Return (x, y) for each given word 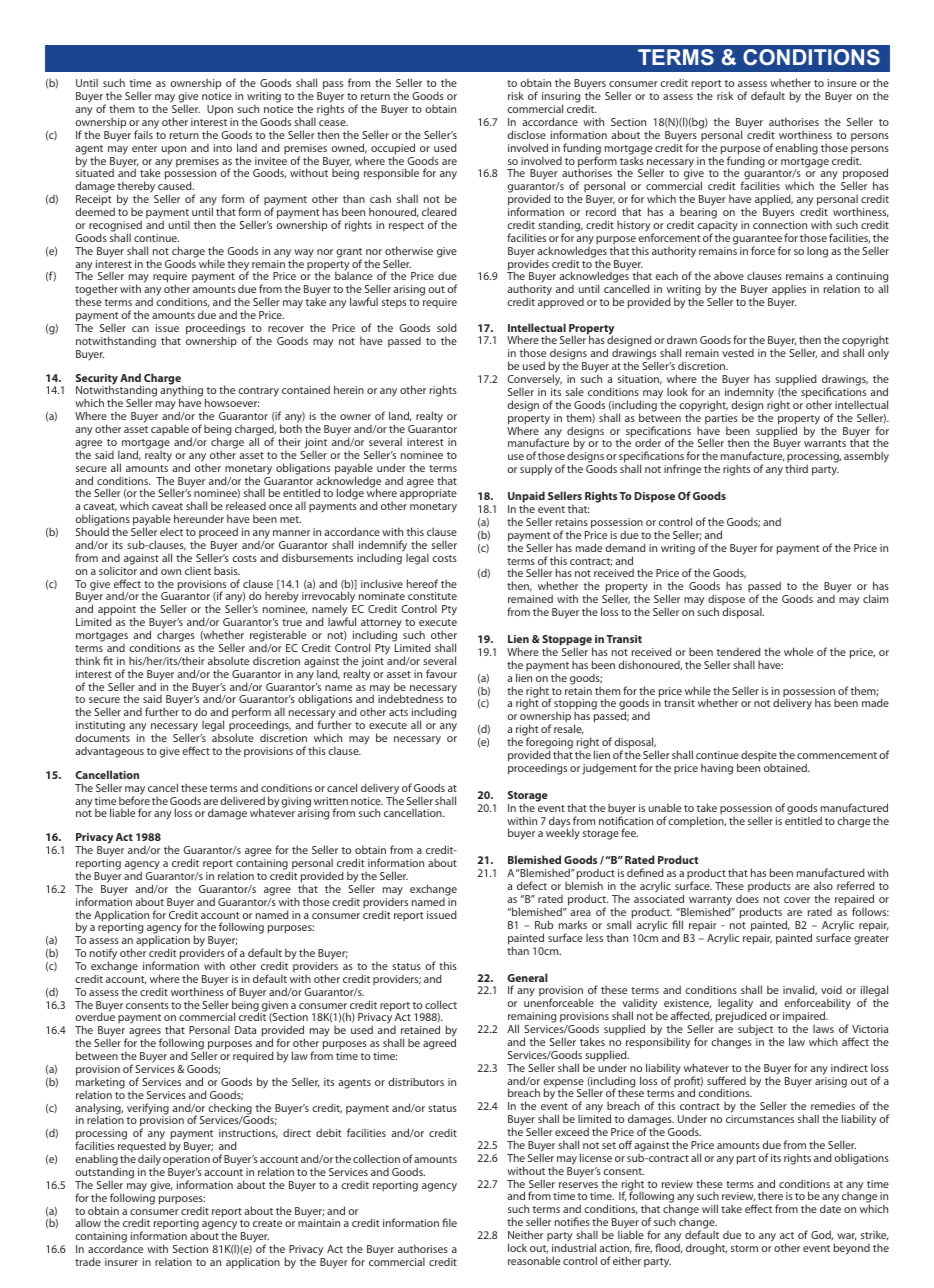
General (527, 977)
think (87, 660)
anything (181, 392)
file (449, 1222)
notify (103, 955)
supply (536, 470)
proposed (865, 175)
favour (441, 673)
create (267, 1223)
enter (144, 148)
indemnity (749, 394)
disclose (526, 134)
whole (798, 651)
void (831, 990)
